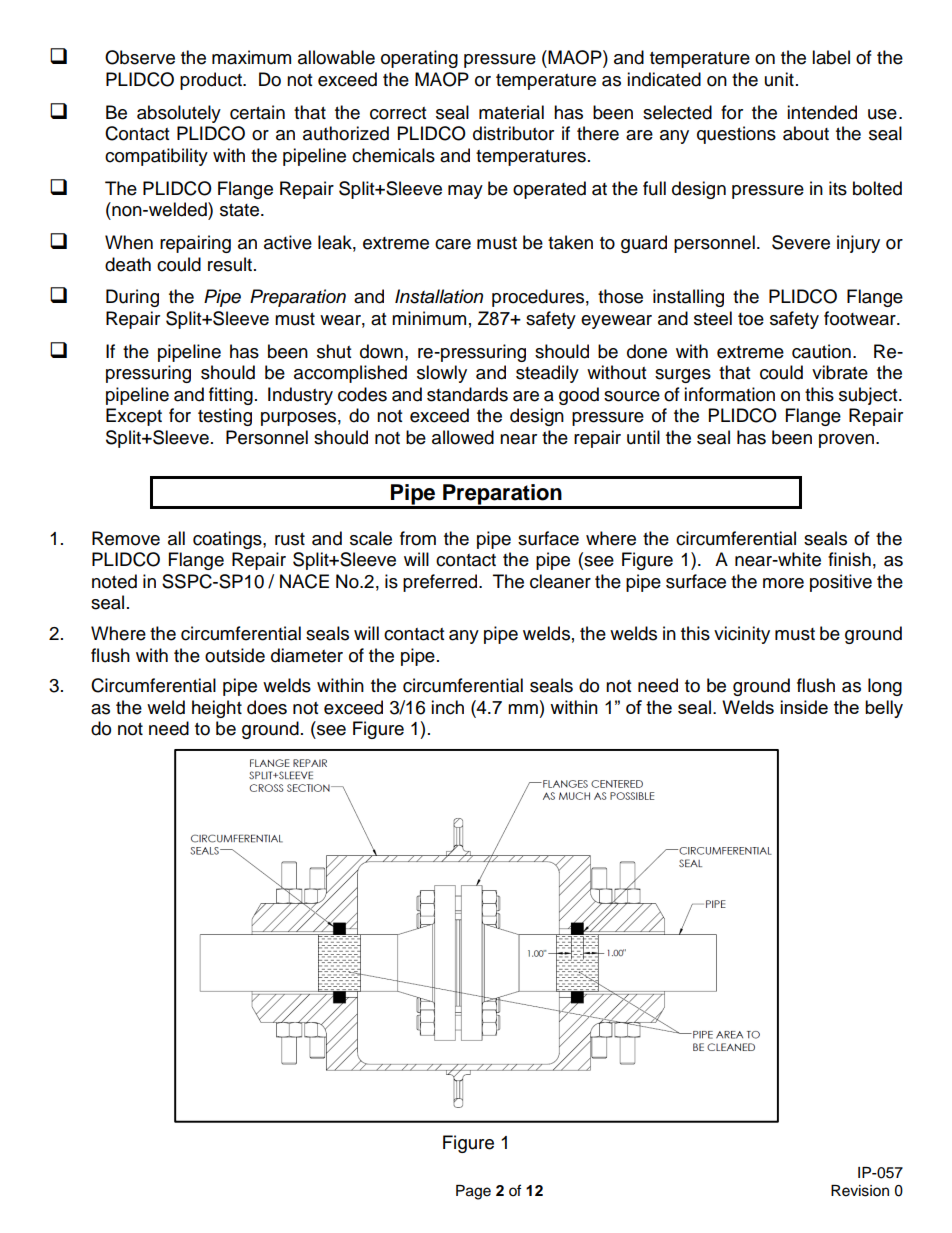 The height and width of the screenshot is (1233, 952). Describe the element at coordinates (441, 583) in the screenshot. I see `preferred` at that location.
